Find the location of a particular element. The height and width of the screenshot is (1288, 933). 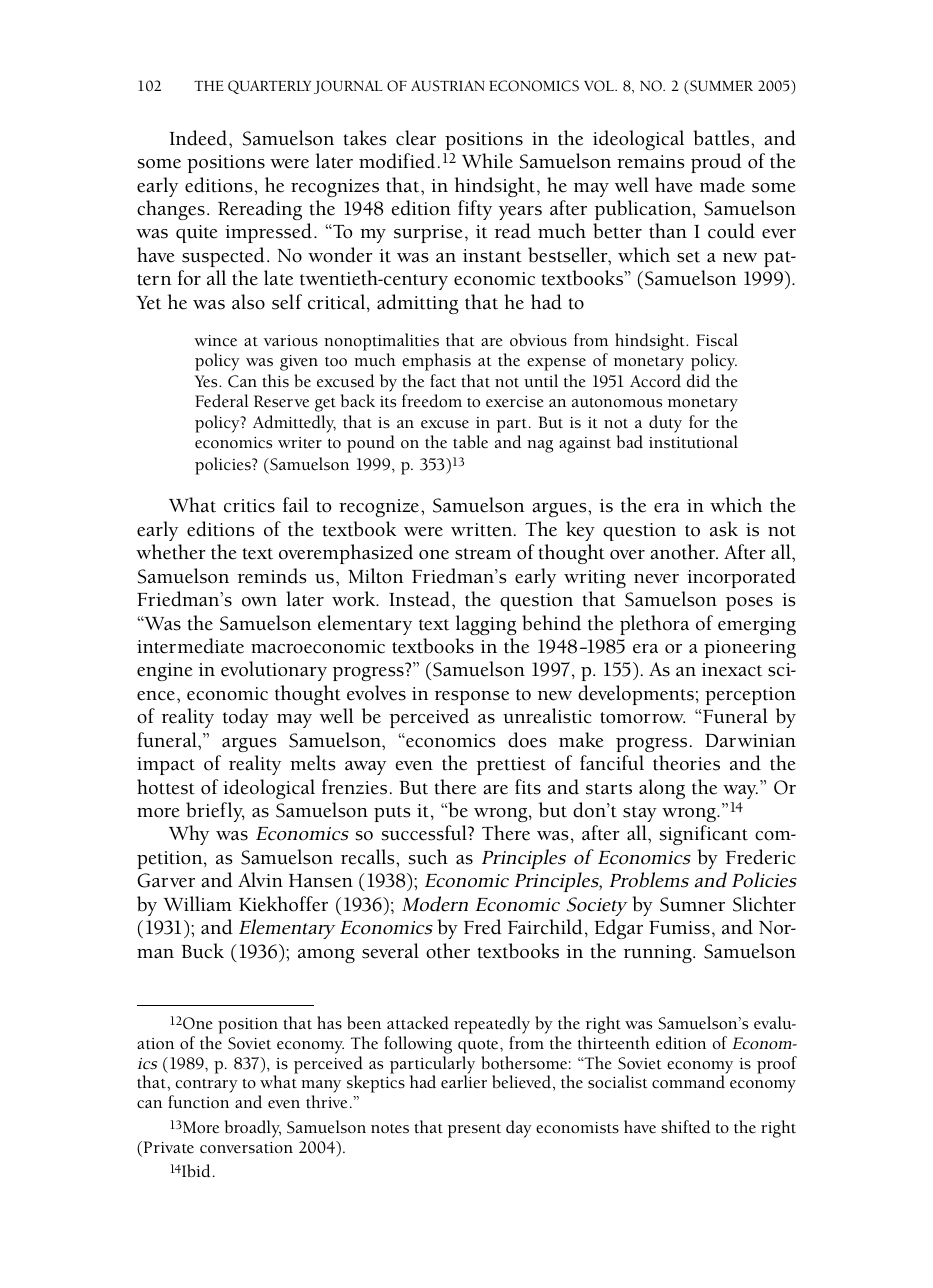

table is located at coordinates (470, 442).
